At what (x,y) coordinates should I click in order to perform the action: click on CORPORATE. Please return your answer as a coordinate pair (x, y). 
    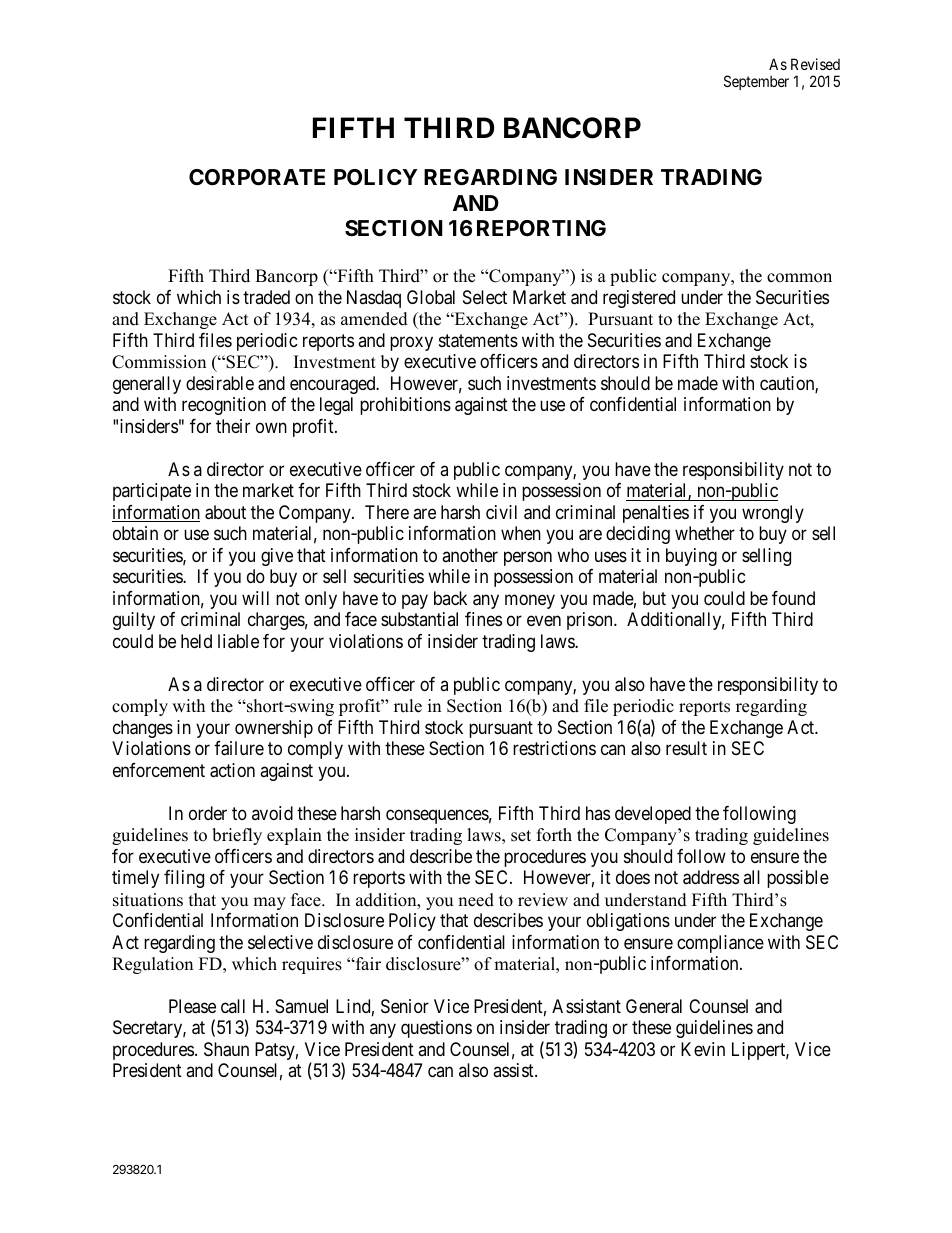
    Looking at the image, I should click on (257, 177).
